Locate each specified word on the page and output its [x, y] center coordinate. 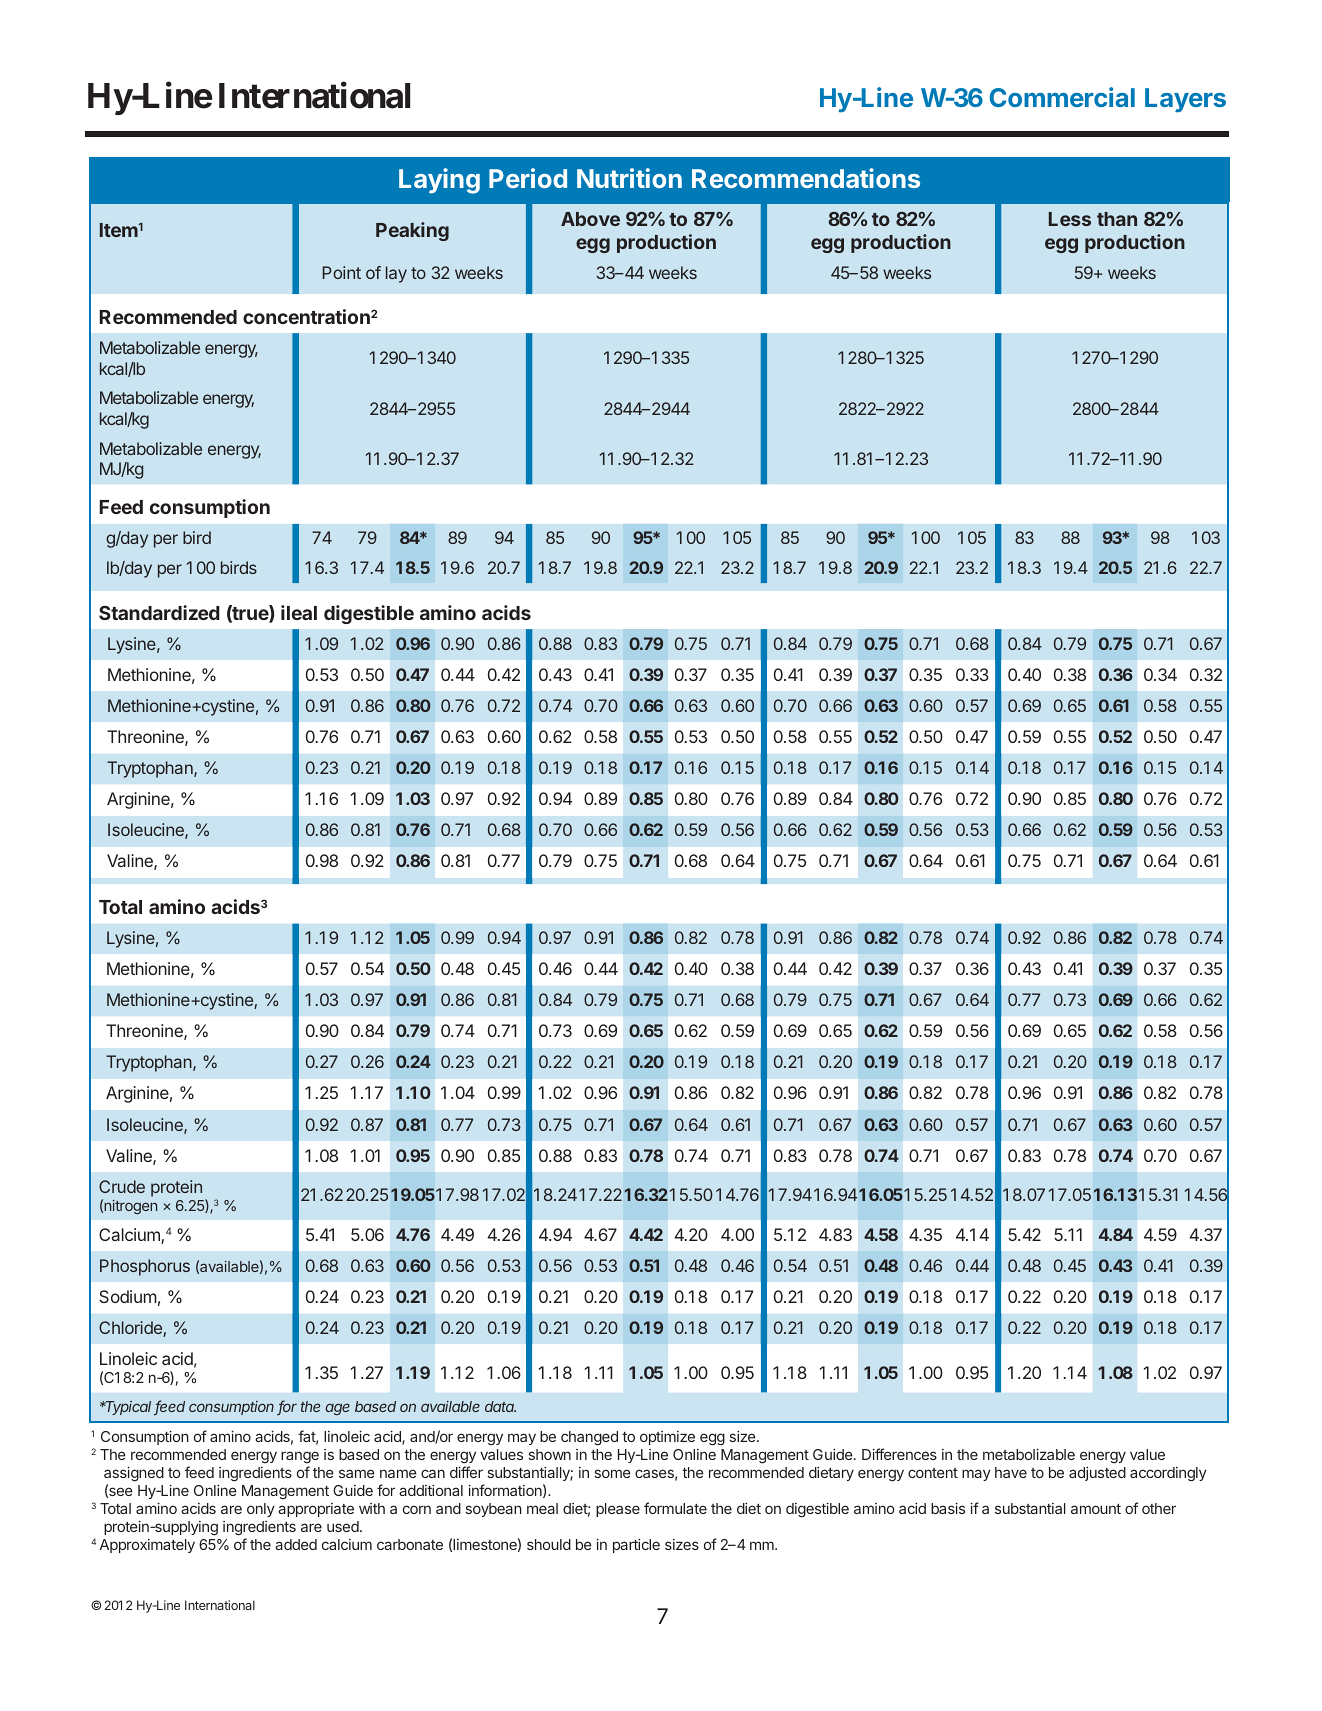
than [1117, 219]
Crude [122, 1186]
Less [1070, 219]
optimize [667, 1438]
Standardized [159, 612]
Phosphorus [145, 1267]
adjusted [1097, 1474]
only [261, 1510]
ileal [299, 612]
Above [590, 219]
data [500, 1406]
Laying [439, 181]
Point [342, 272]
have [1011, 1472]
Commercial [1062, 97]
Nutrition [629, 178]
